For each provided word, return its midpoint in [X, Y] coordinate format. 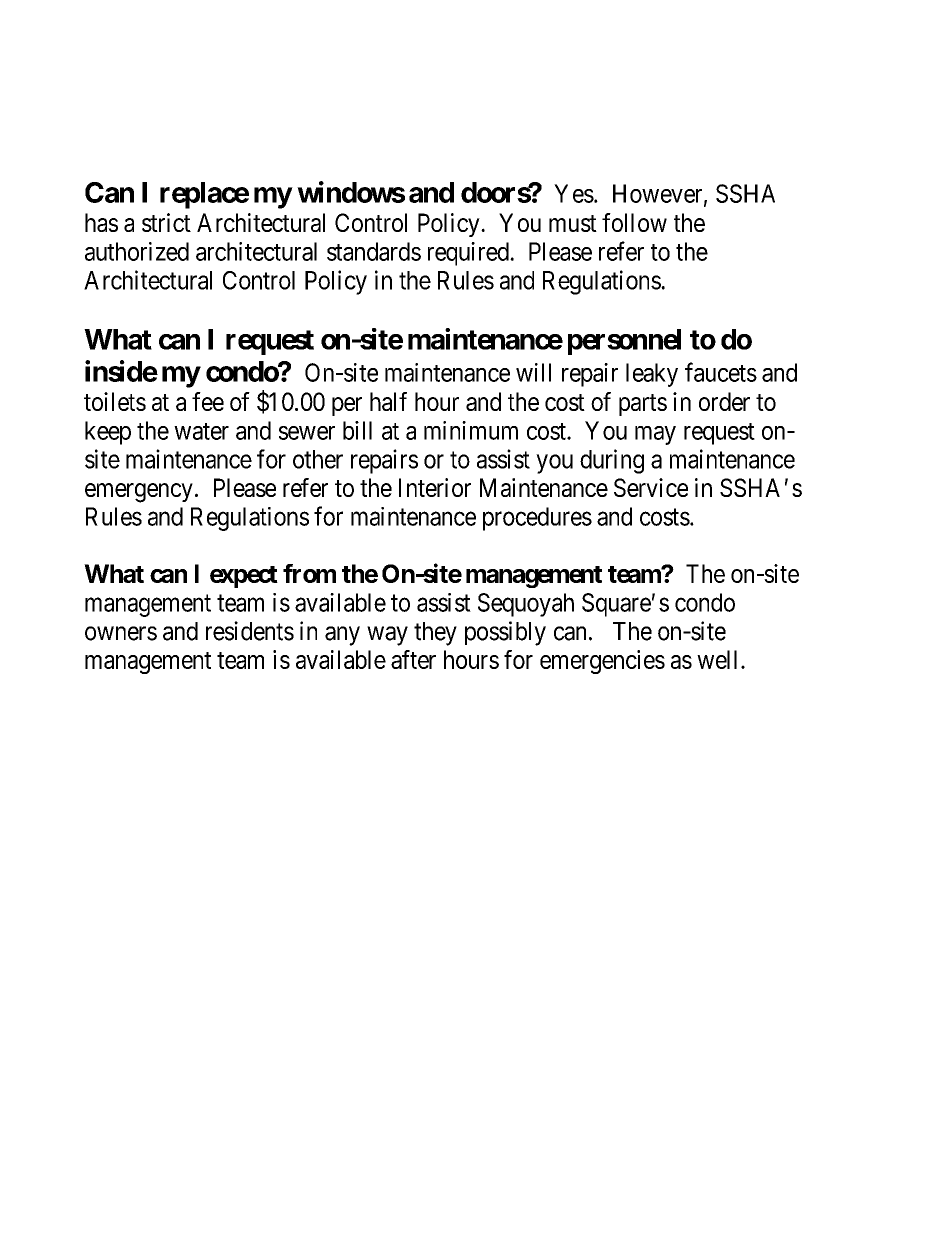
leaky [652, 375]
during [612, 461]
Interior [435, 487]
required [469, 254]
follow [634, 222]
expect [244, 577]
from [309, 573]
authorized [137, 251]
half [388, 401]
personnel [624, 342]
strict [166, 222]
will [533, 372]
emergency [139, 493]
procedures [537, 519]
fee [208, 401]
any [342, 636]
